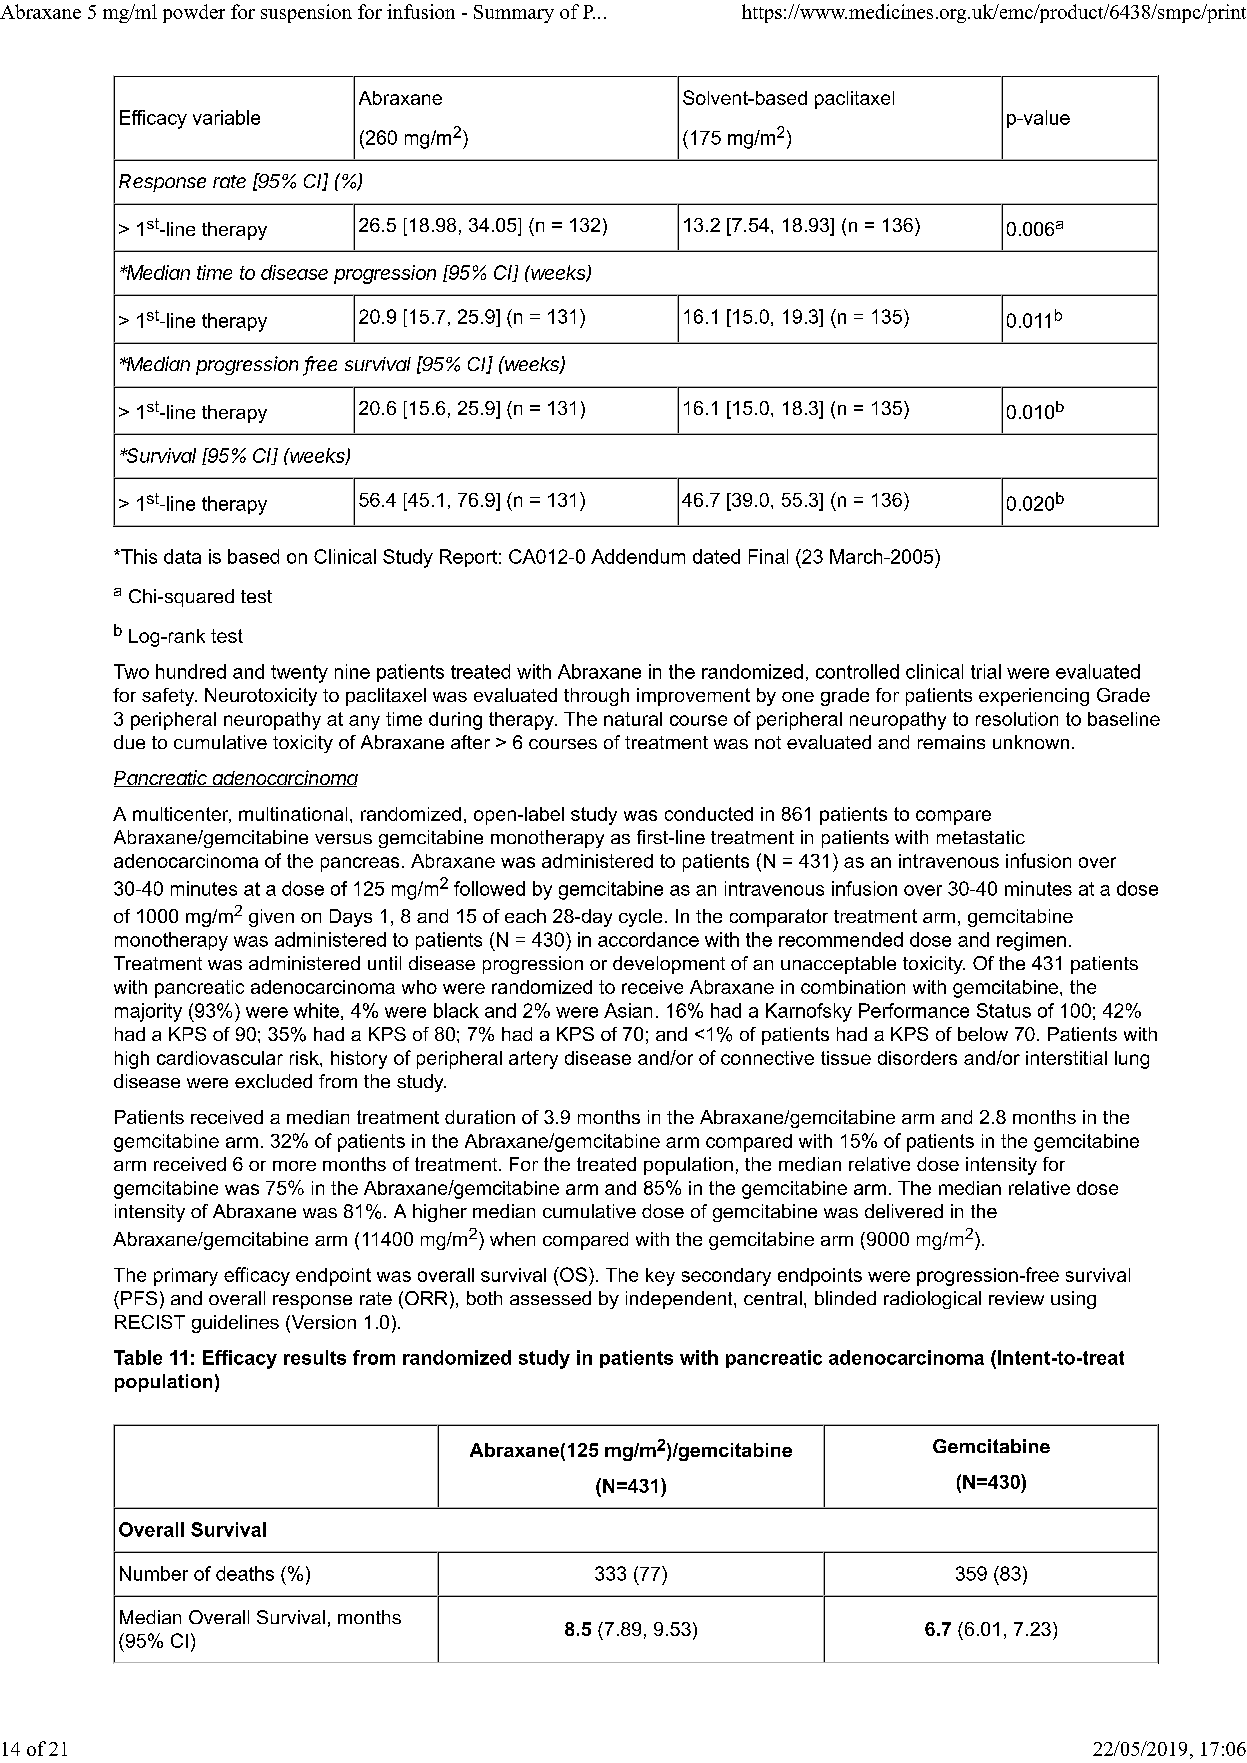  Describe the element at coordinates (293, 814) in the screenshot. I see `multinational` at that location.
